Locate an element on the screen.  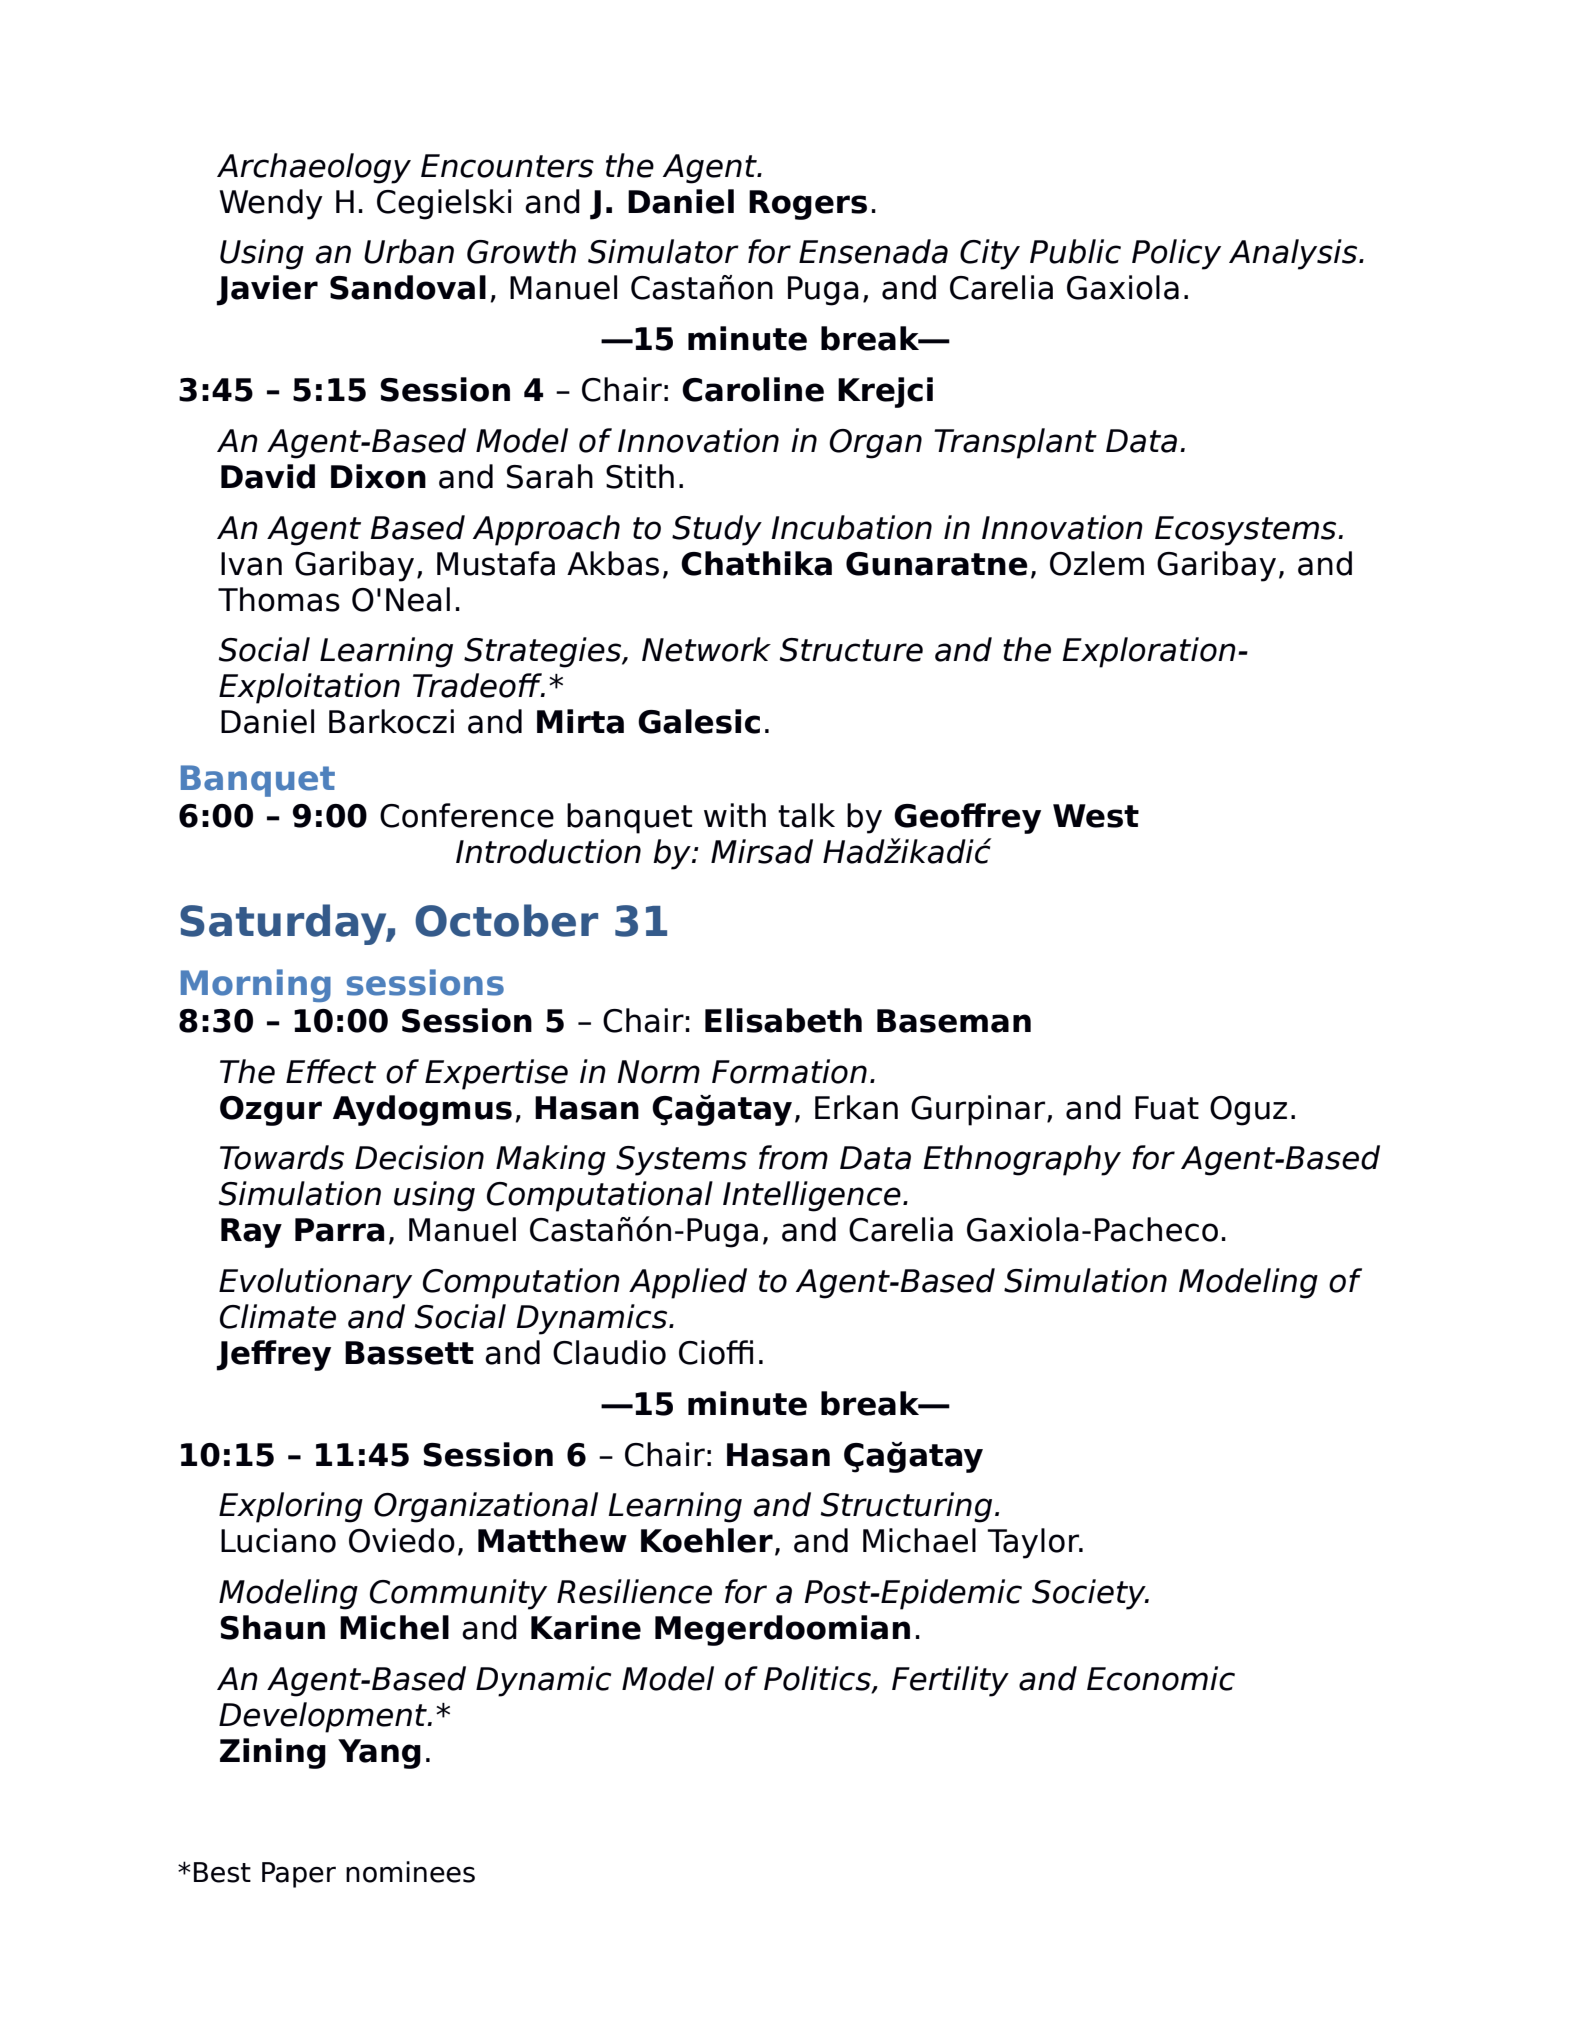
Politics is located at coordinates (818, 1679).
